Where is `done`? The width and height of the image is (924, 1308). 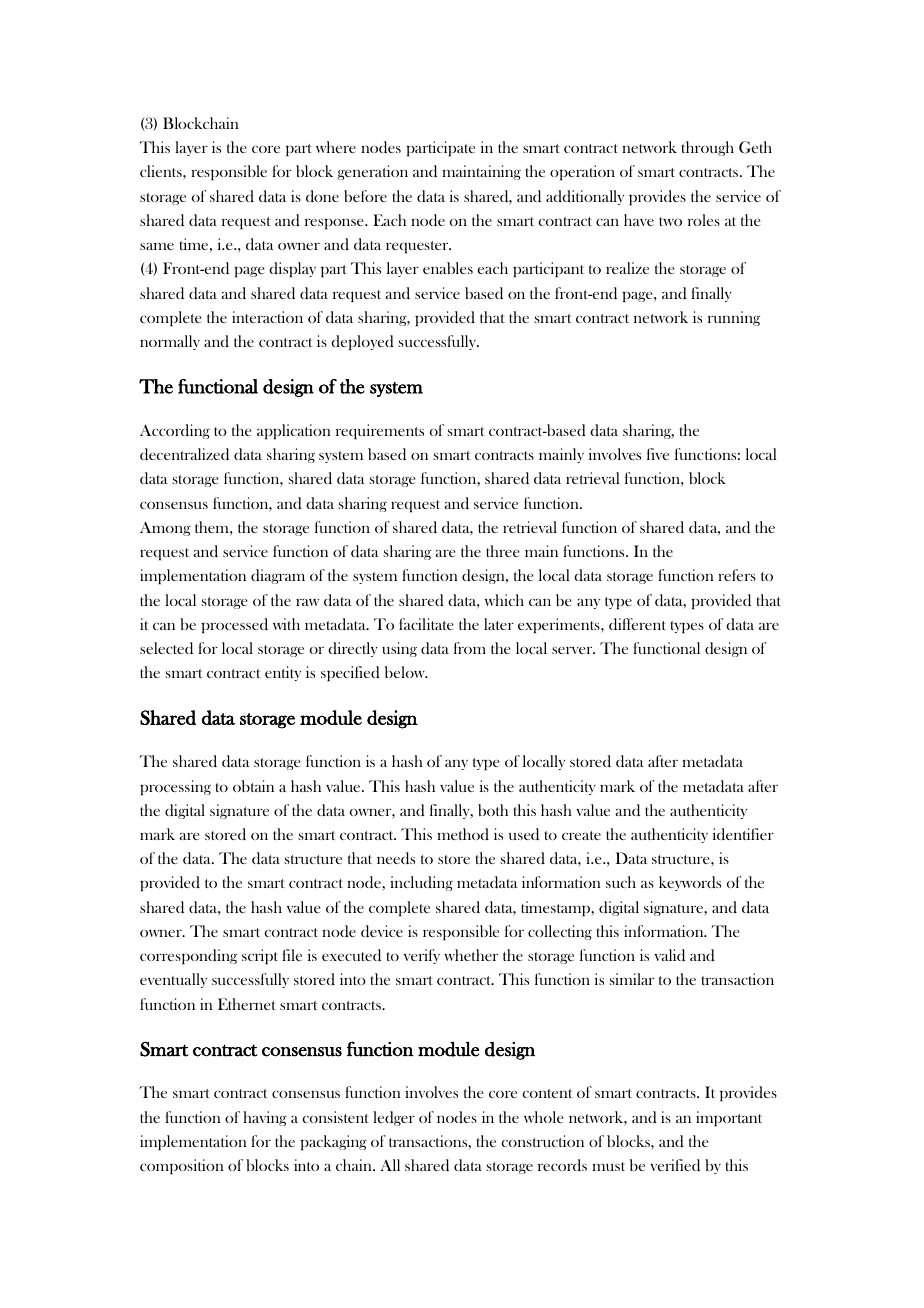 done is located at coordinates (322, 196).
